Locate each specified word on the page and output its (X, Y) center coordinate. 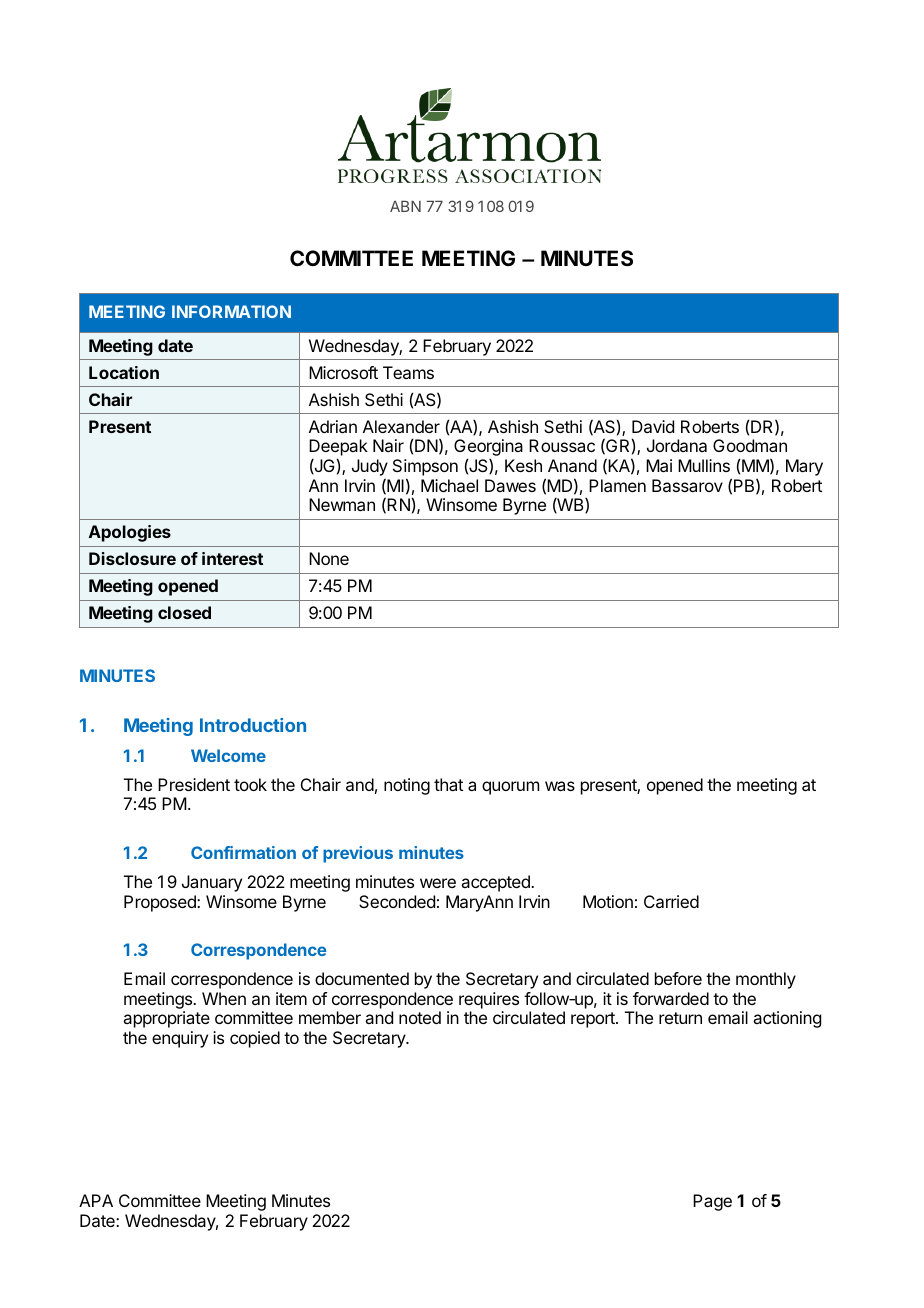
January (212, 883)
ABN (405, 206)
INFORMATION (231, 311)
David (653, 426)
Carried (671, 901)
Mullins (704, 465)
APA (96, 1200)
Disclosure (132, 558)
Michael (449, 485)
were (438, 883)
